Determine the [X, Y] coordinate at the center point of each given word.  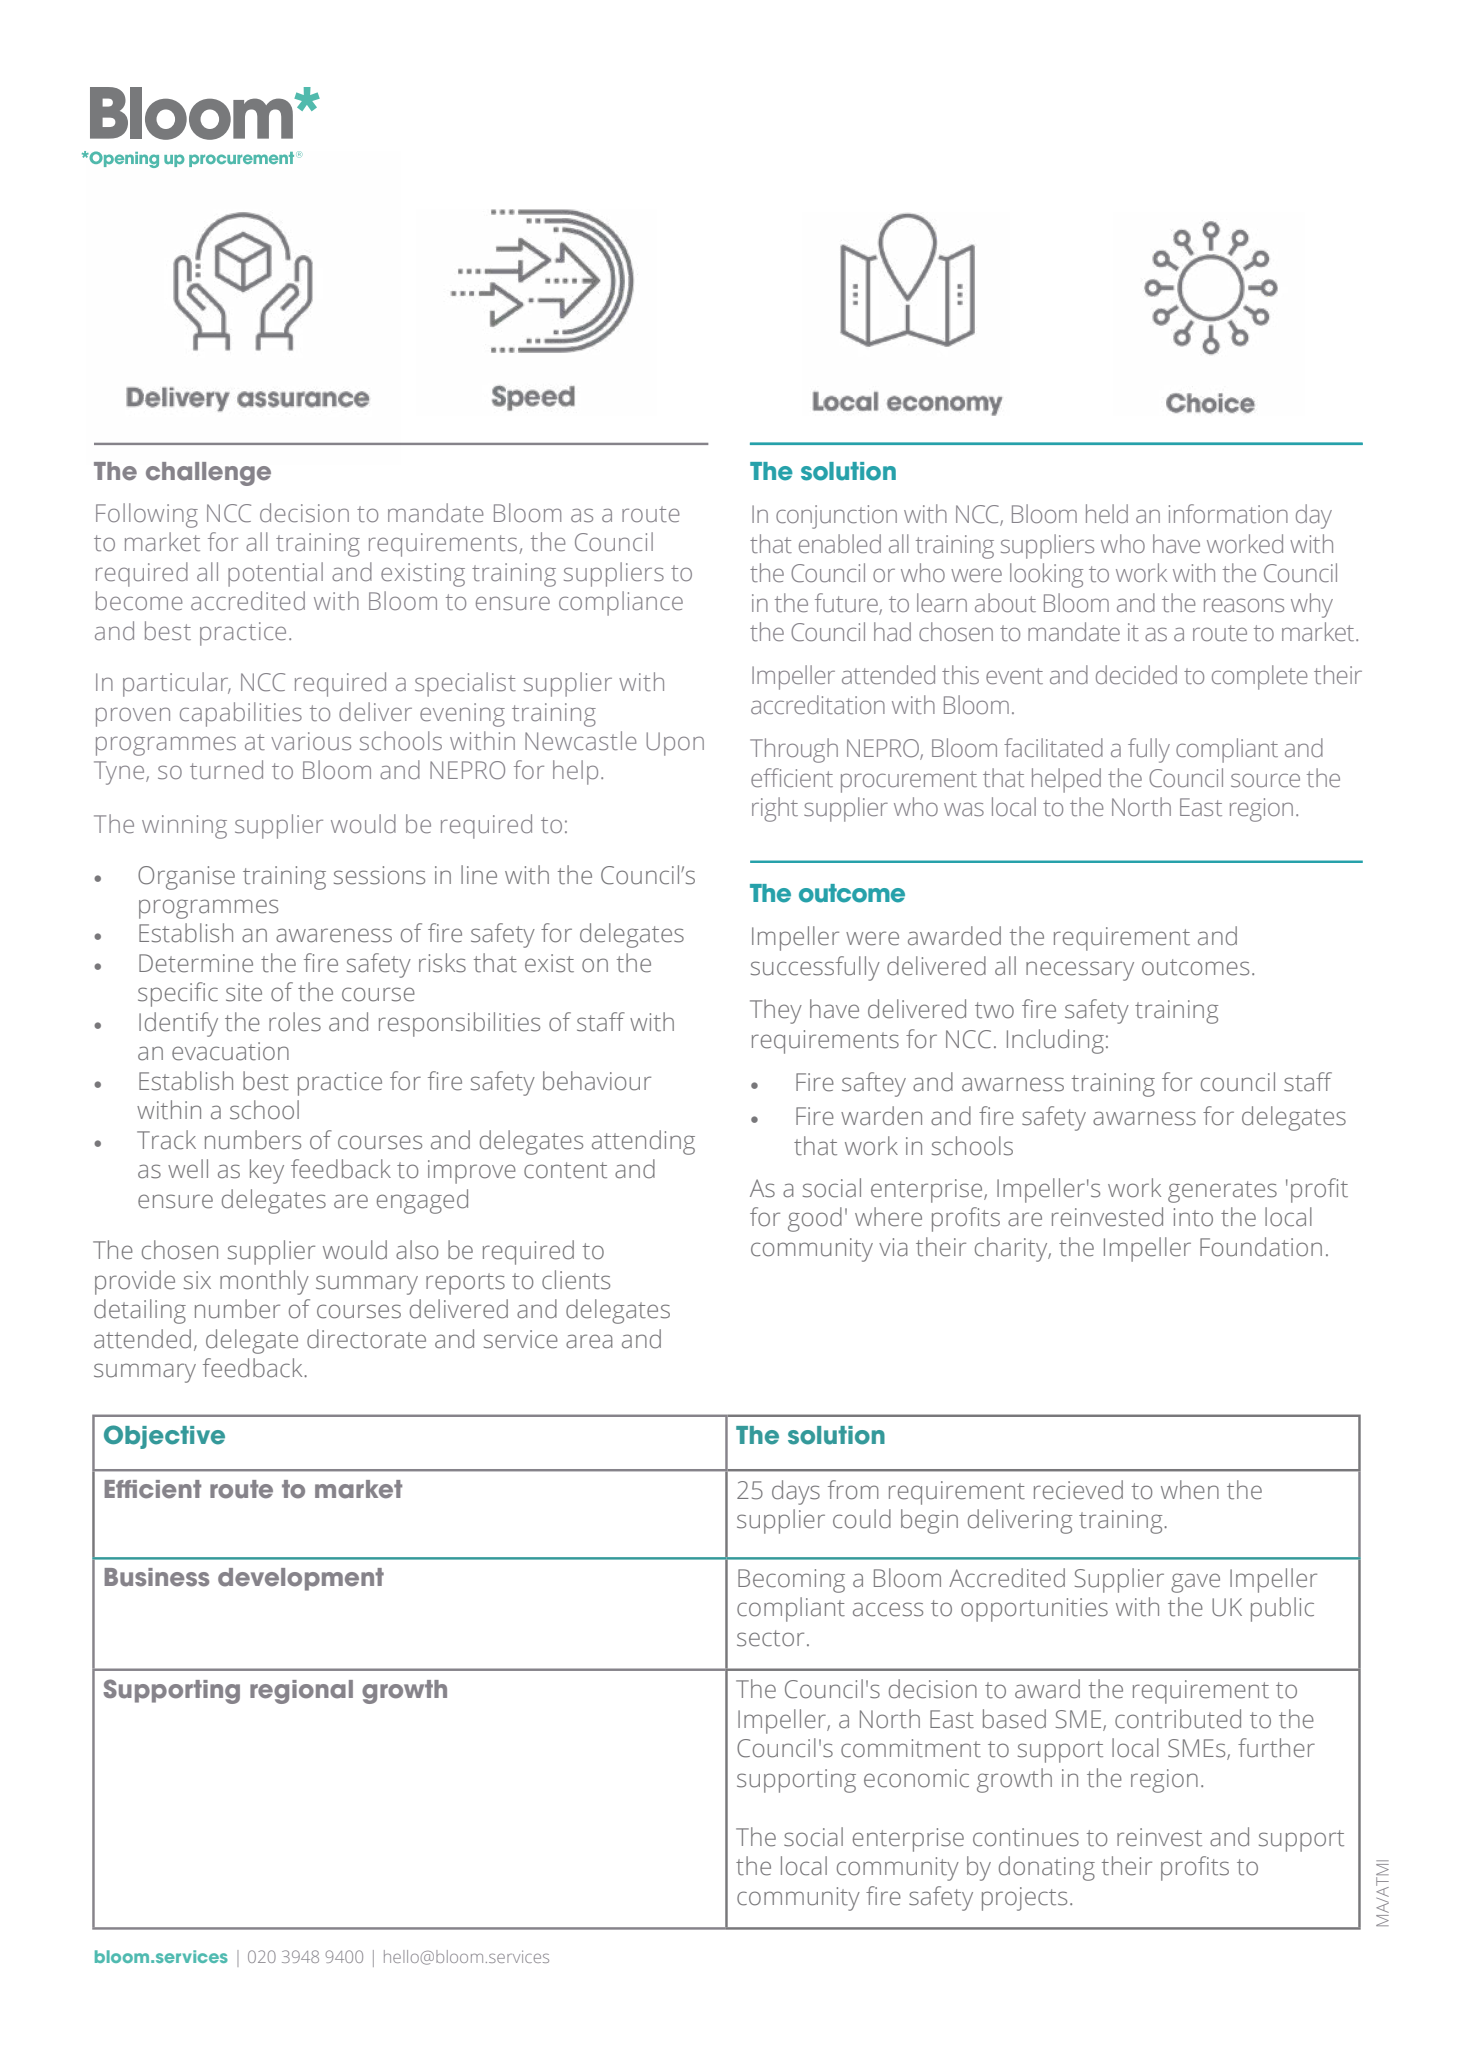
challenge [208, 474]
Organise [186, 878]
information [1228, 514]
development [301, 1579]
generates [1222, 1192]
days [796, 1492]
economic [916, 1778]
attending [643, 1142]
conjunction [836, 517]
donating [1047, 1868]
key [267, 1171]
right [775, 809]
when [1190, 1490]
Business [156, 1577]
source [1265, 780]
